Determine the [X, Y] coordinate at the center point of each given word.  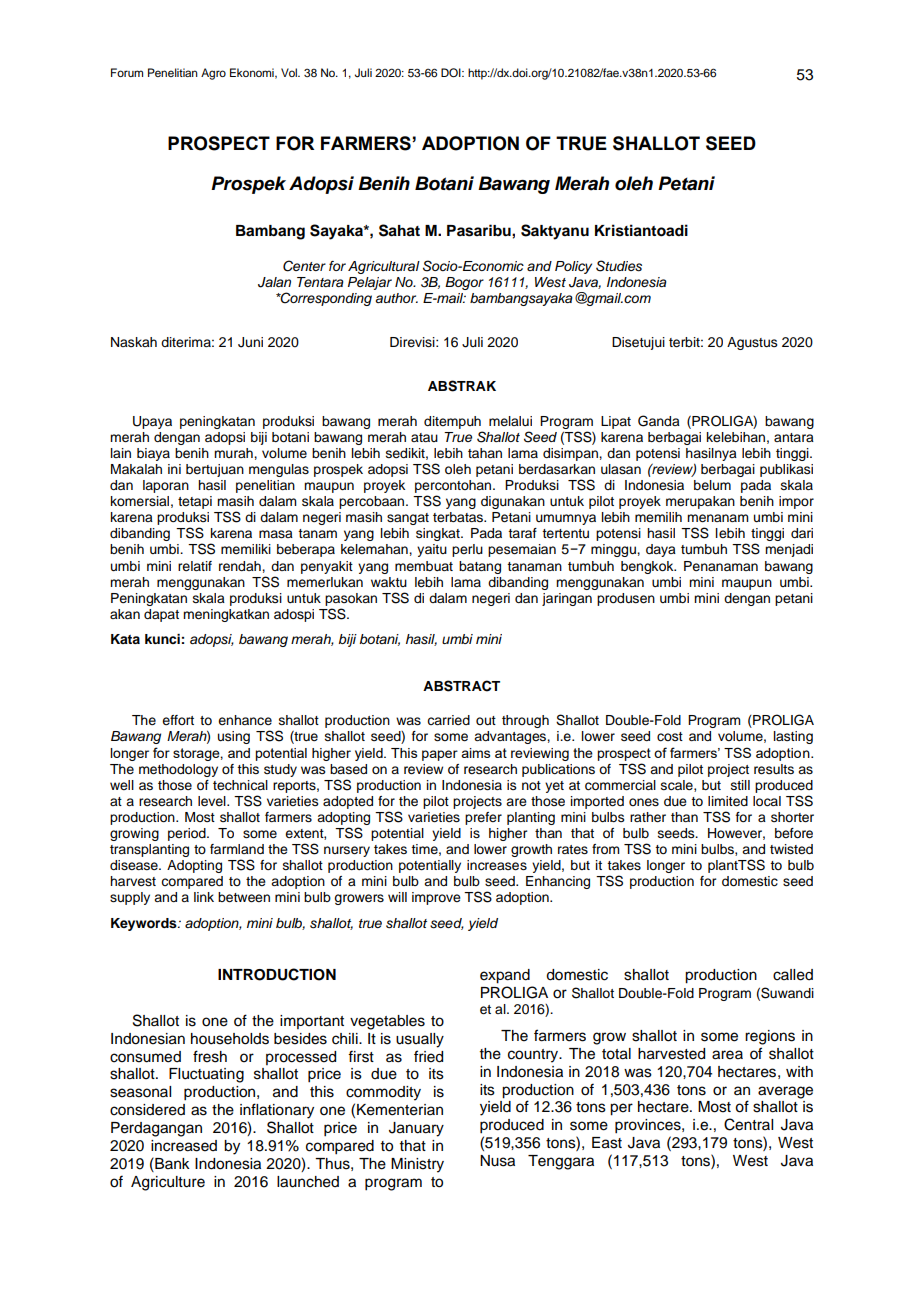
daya [661, 550]
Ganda [659, 421]
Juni [250, 342]
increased [184, 1146]
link [204, 897]
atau [424, 437]
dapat [161, 615]
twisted [791, 849]
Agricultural [384, 267]
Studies [619, 266]
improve [436, 898]
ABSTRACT [461, 686]
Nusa [497, 1161]
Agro [213, 74]
